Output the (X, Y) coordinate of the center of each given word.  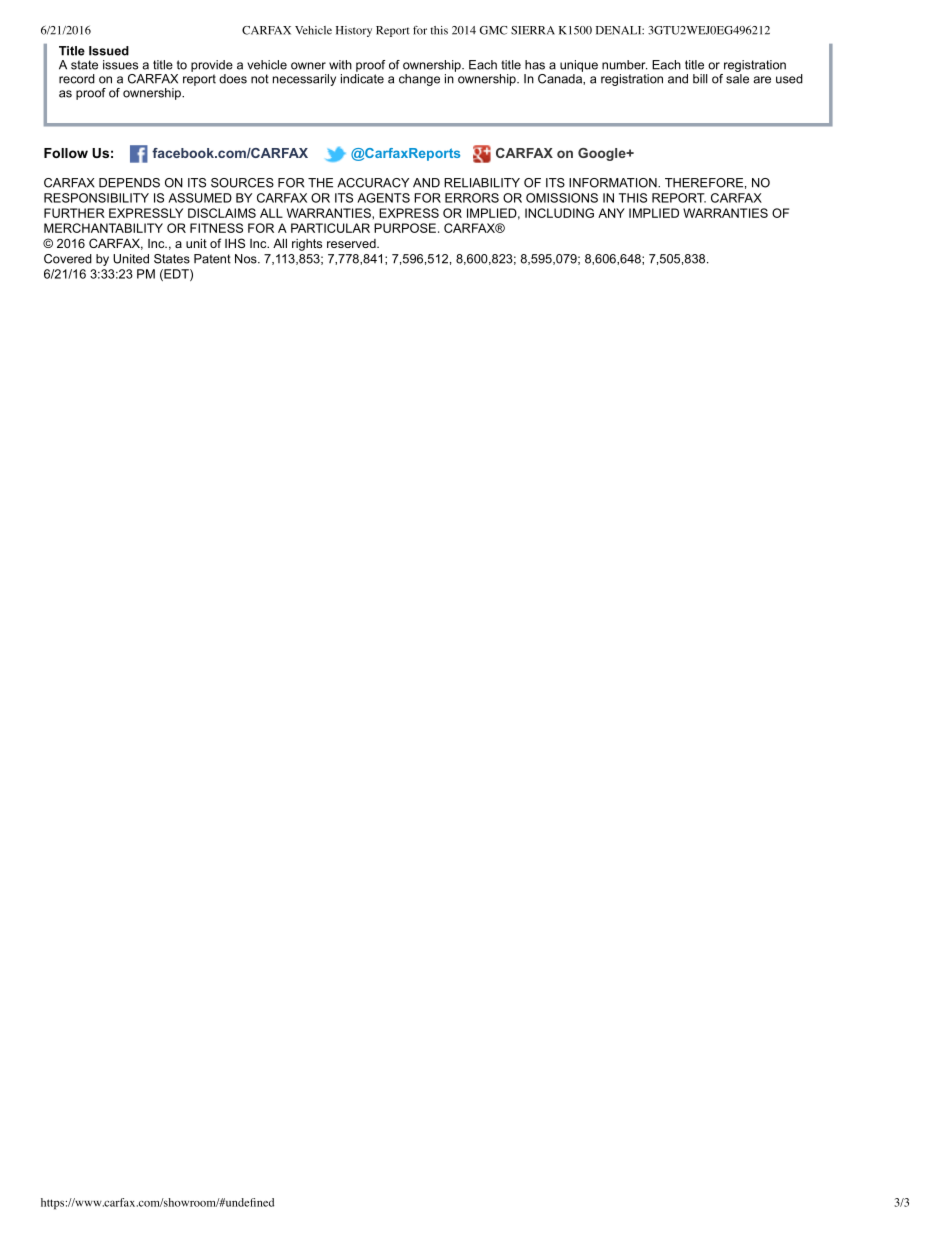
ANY (611, 213)
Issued (109, 51)
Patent (212, 259)
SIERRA (533, 30)
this (439, 30)
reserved (352, 243)
